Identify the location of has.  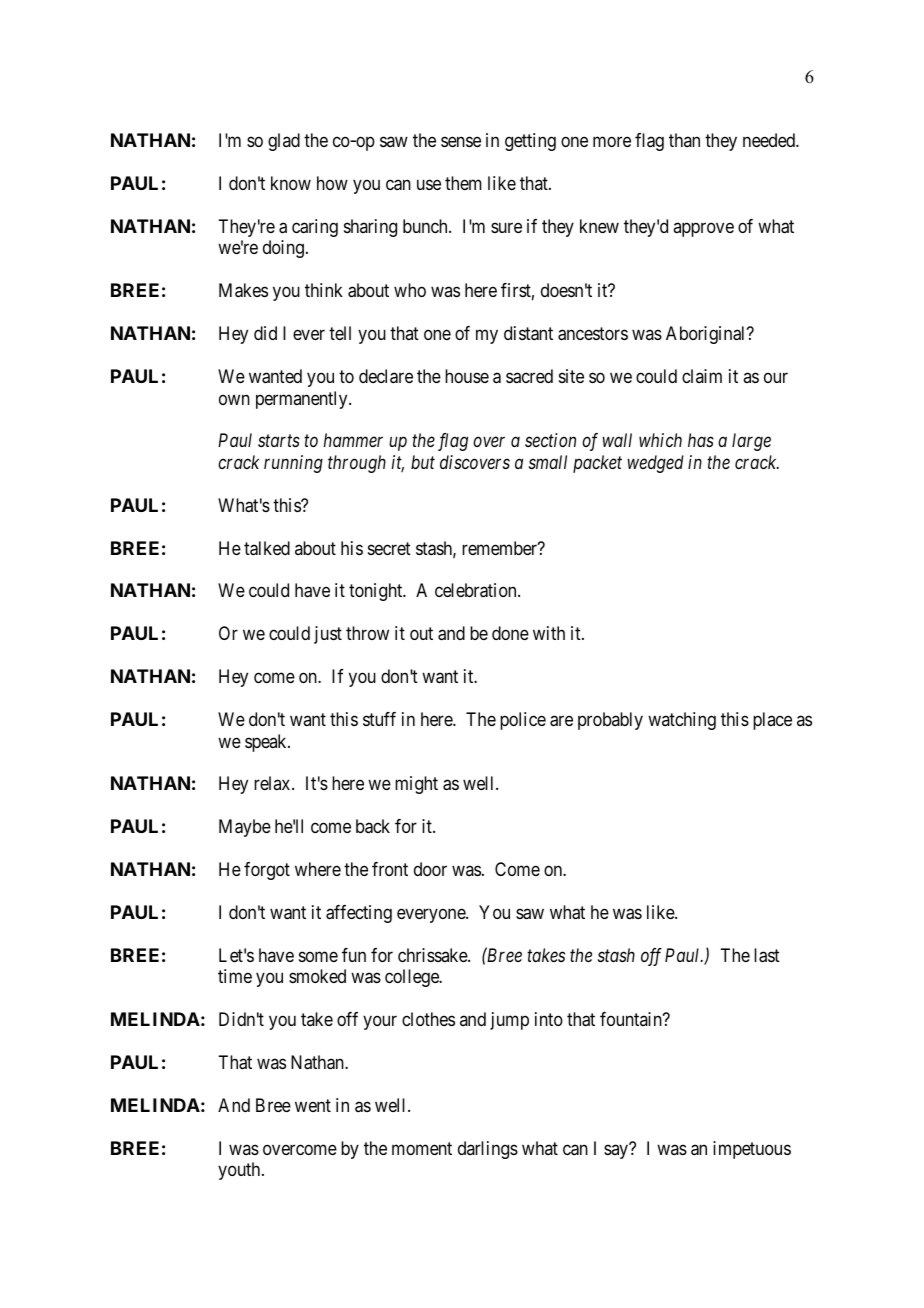
(701, 440).
